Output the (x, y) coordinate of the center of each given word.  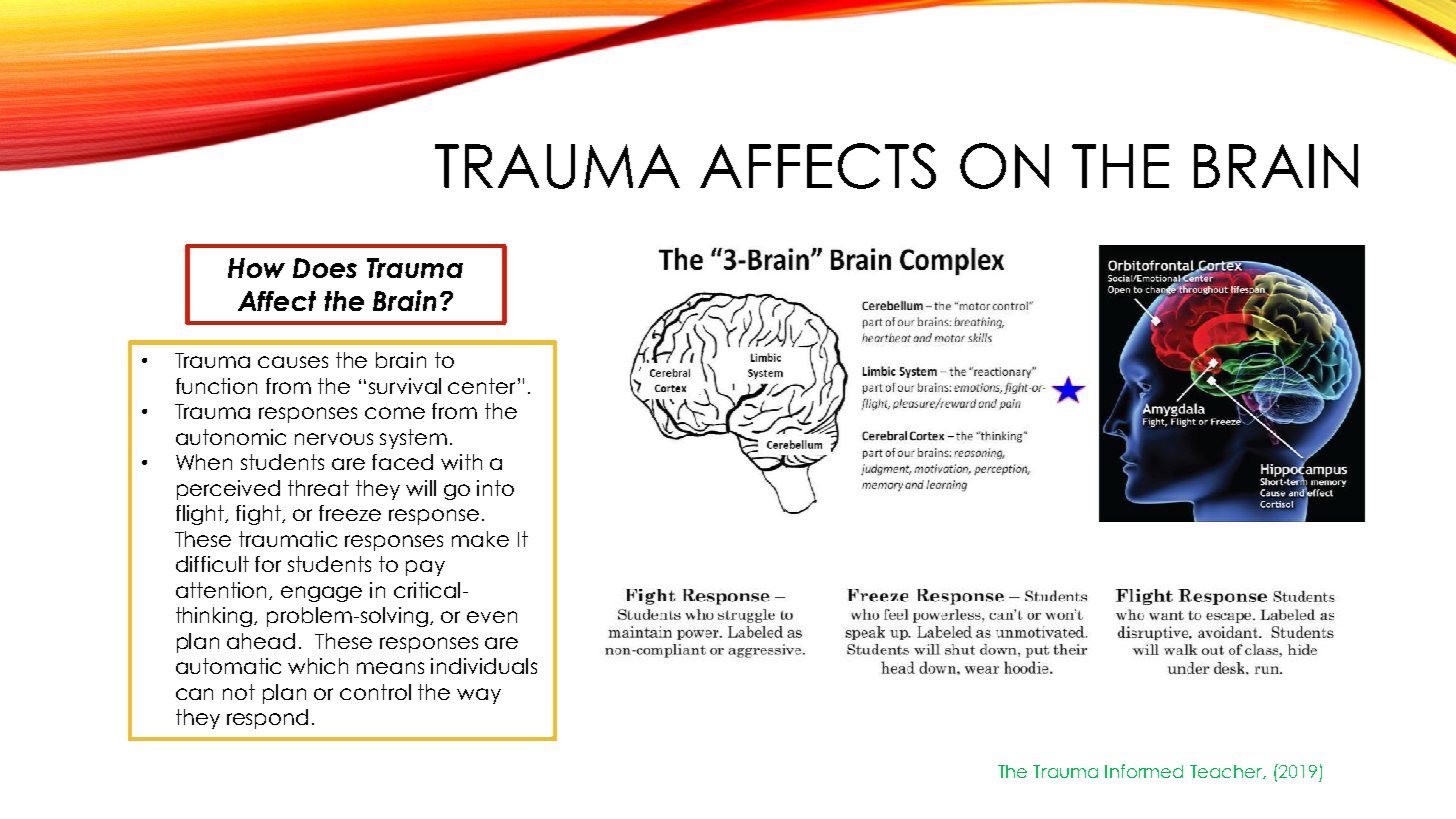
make (480, 539)
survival (405, 386)
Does (325, 268)
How (256, 268)
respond (267, 719)
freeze (350, 513)
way (479, 696)
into (495, 488)
